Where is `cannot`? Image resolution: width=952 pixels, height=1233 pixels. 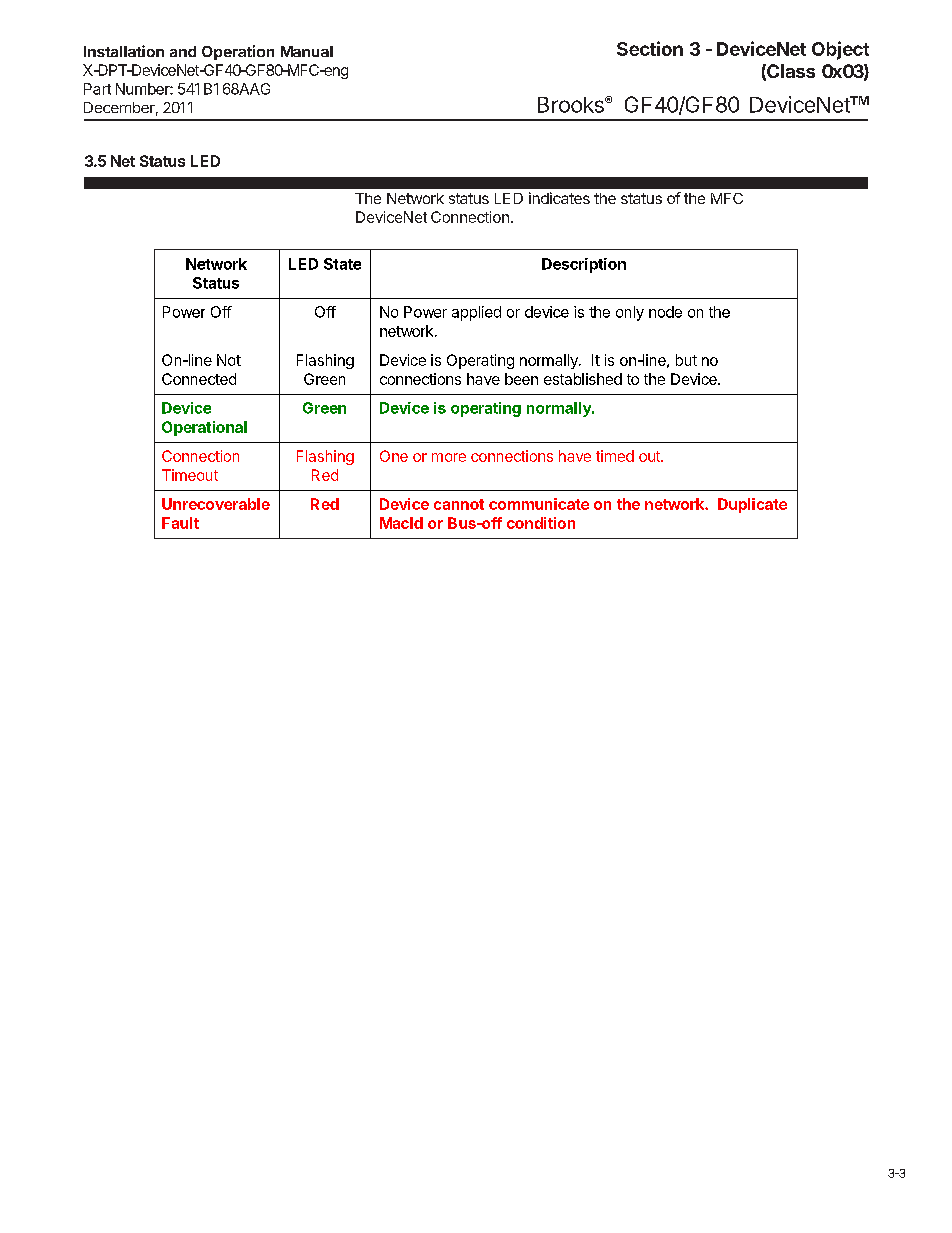 cannot is located at coordinates (459, 504).
